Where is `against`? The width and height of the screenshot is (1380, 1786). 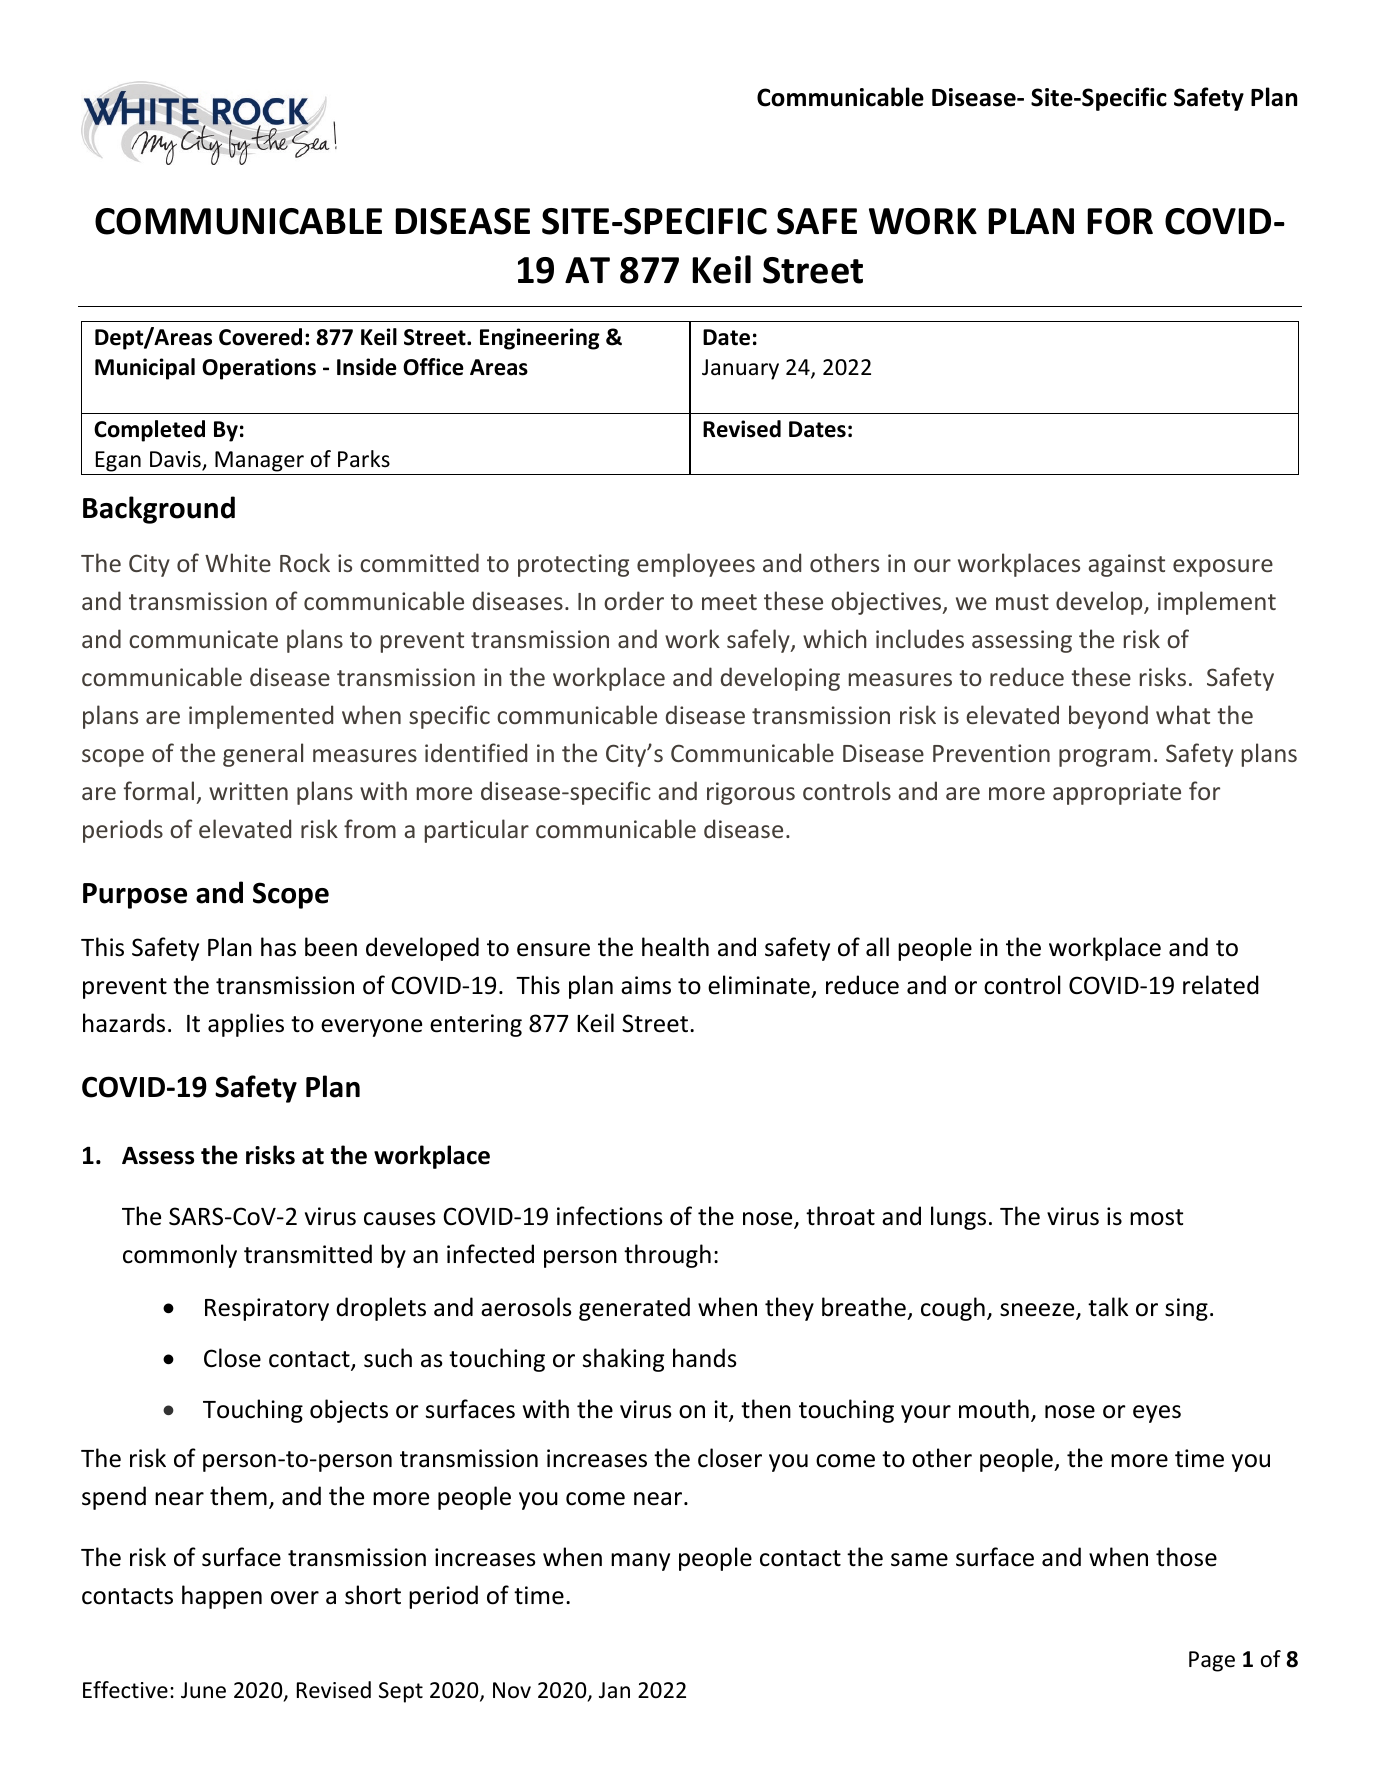 against is located at coordinates (1126, 565).
